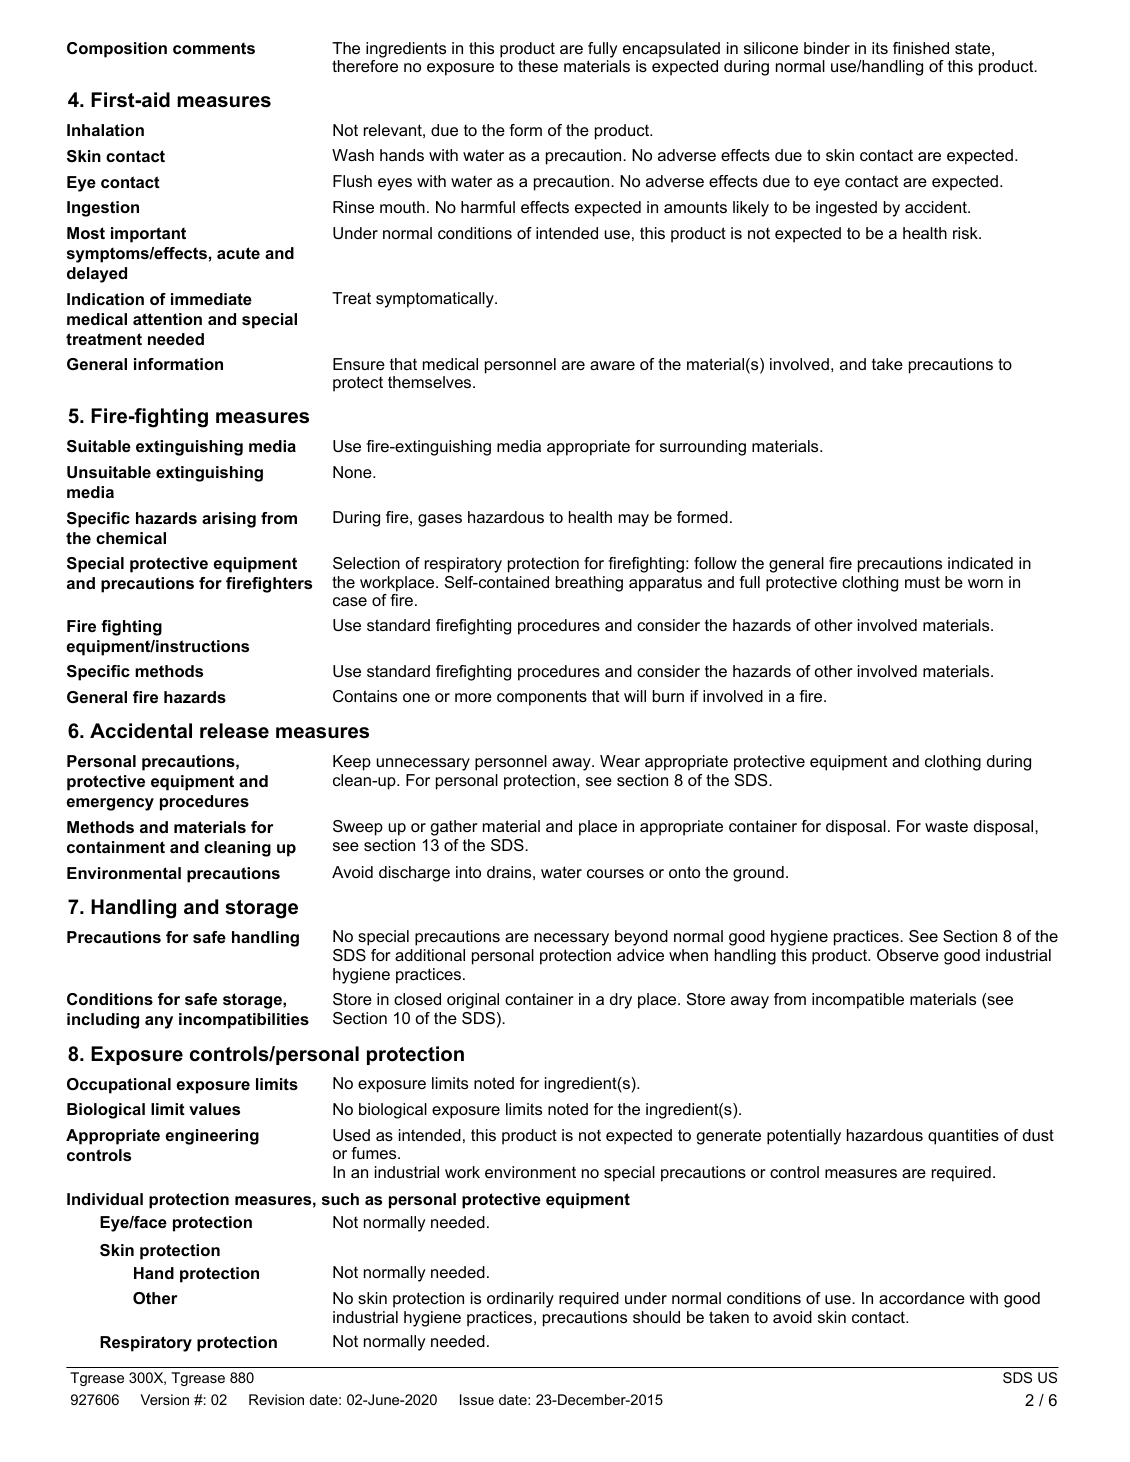 This document has width=1130, height=1462. I want to click on comments, so click(214, 48).
